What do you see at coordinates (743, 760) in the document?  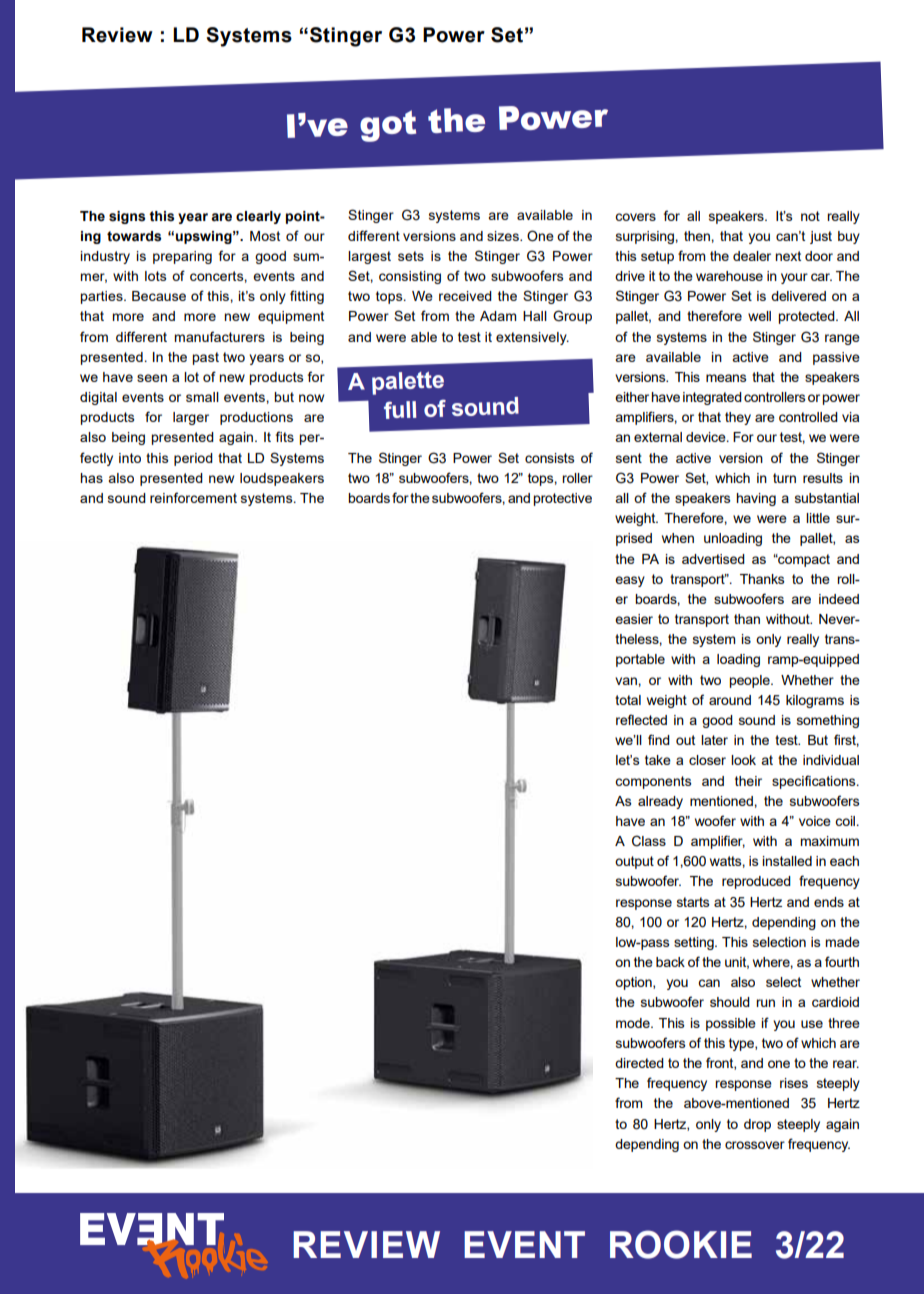 I see `look` at bounding box center [743, 760].
